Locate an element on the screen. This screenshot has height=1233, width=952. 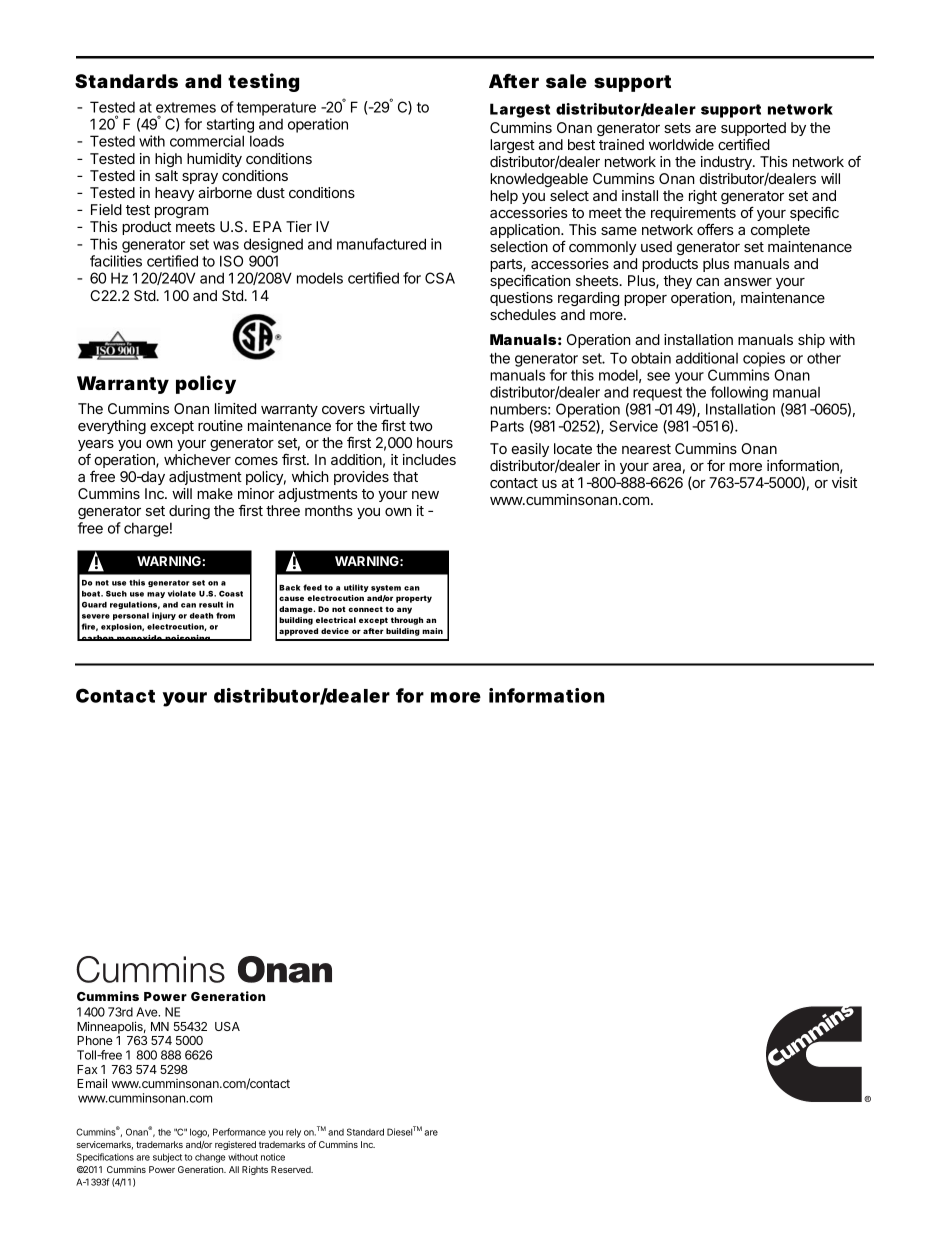
through is located at coordinates (407, 621).
